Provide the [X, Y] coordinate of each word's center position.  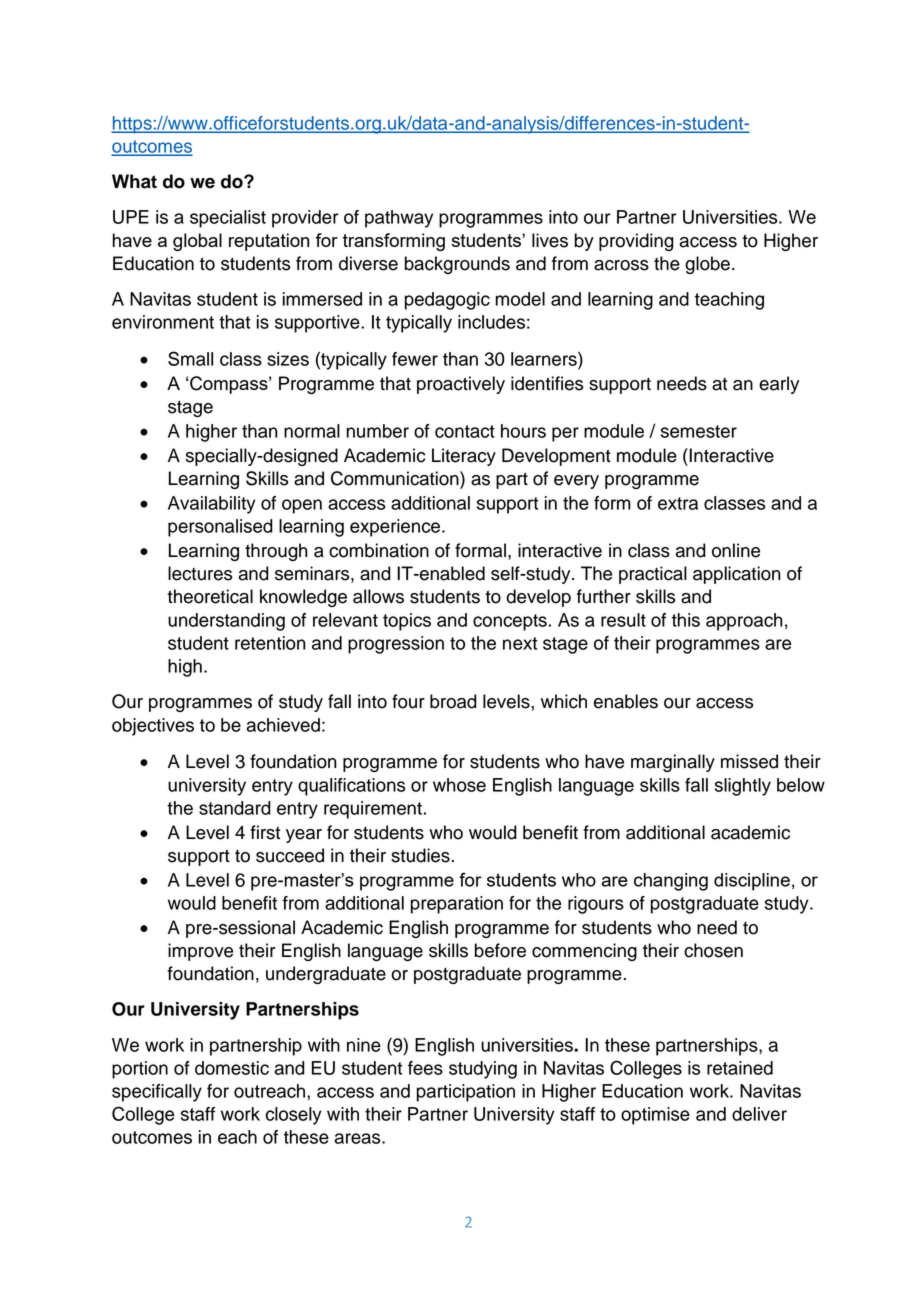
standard [235, 808]
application [737, 575]
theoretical [210, 596]
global [197, 242]
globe [707, 265]
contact [465, 431]
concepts [510, 622]
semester [699, 431]
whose [459, 785]
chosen [713, 950]
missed [749, 761]
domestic [232, 1068]
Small [190, 358]
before [500, 950]
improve [200, 952]
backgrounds [457, 265]
